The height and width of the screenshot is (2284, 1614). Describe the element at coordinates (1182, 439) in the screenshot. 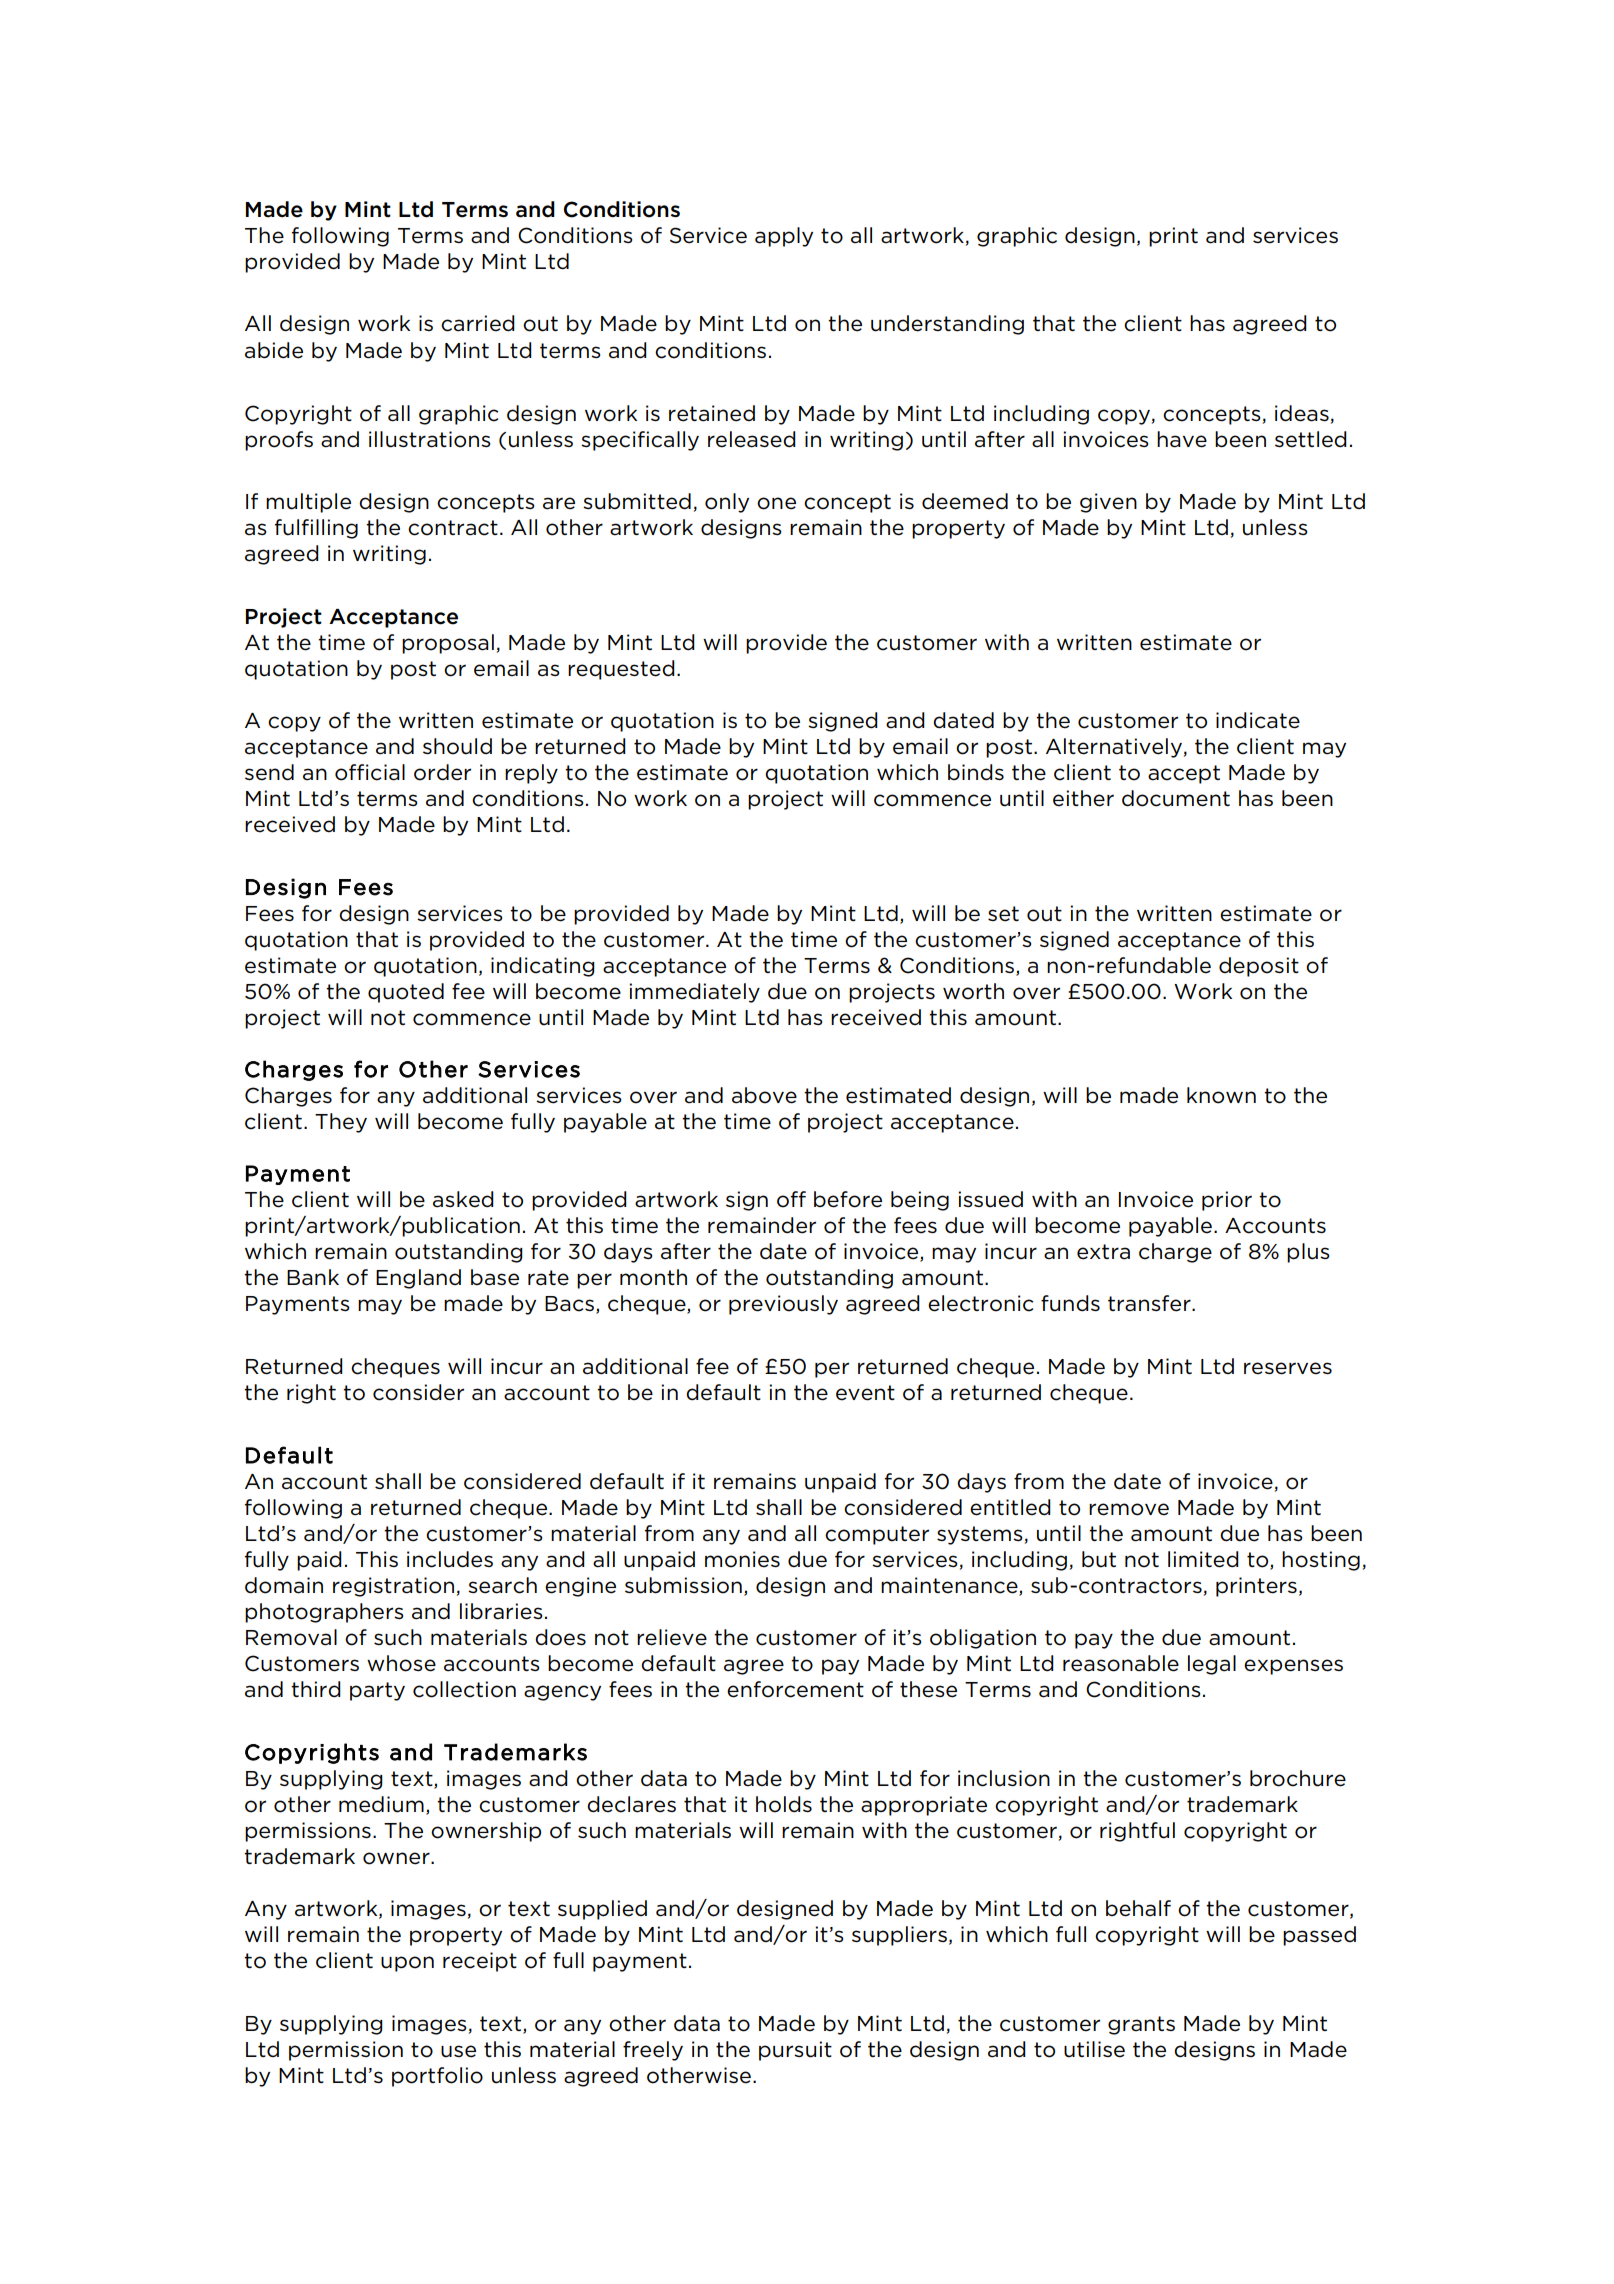

I see `have` at that location.
